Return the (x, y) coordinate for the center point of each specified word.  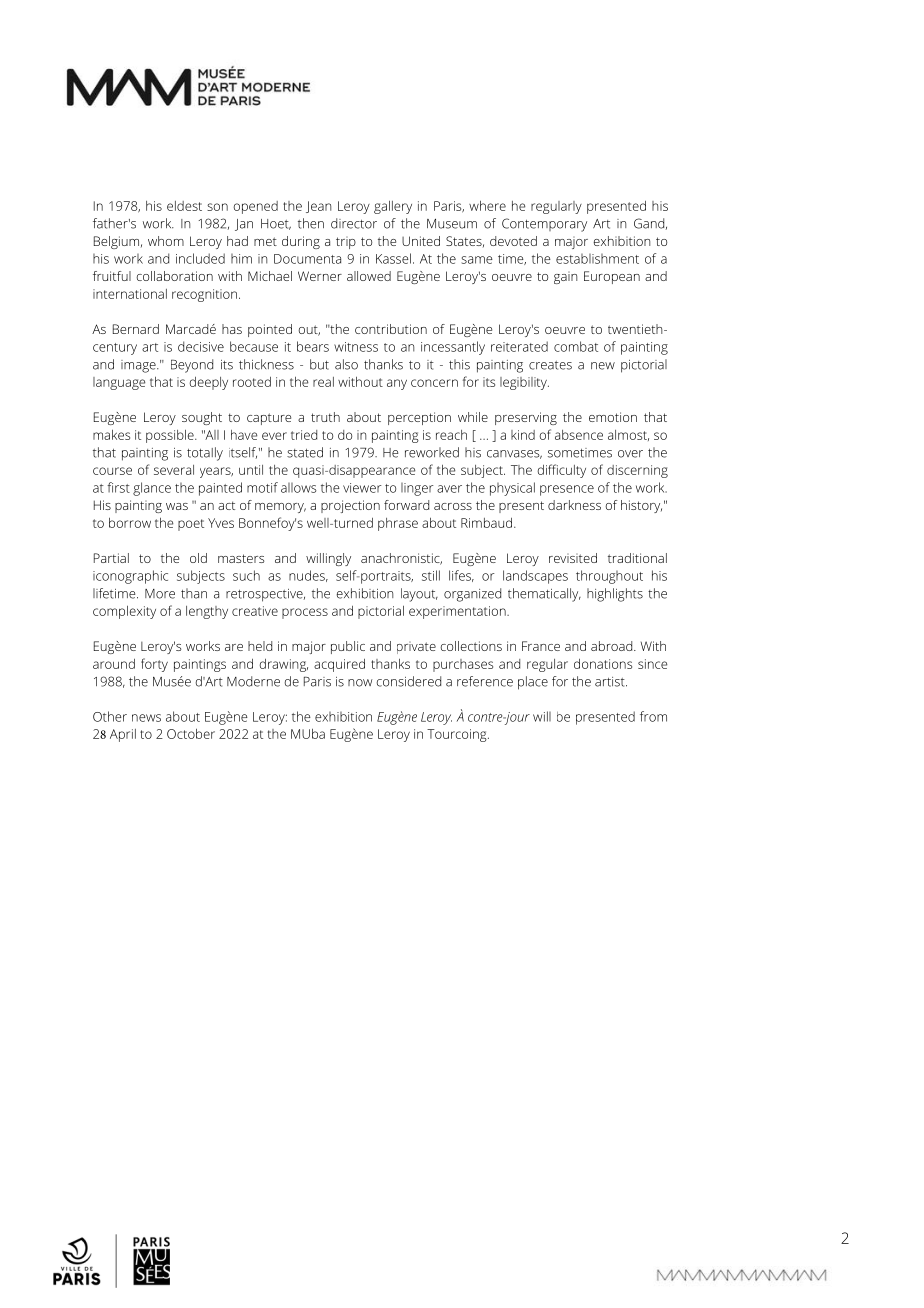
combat (576, 346)
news (146, 718)
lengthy (207, 612)
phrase (398, 524)
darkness (574, 505)
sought (202, 418)
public (348, 647)
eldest (184, 206)
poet (191, 525)
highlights (615, 595)
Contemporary (544, 225)
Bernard (136, 329)
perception (419, 418)
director (354, 223)
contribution (391, 329)
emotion (613, 417)
